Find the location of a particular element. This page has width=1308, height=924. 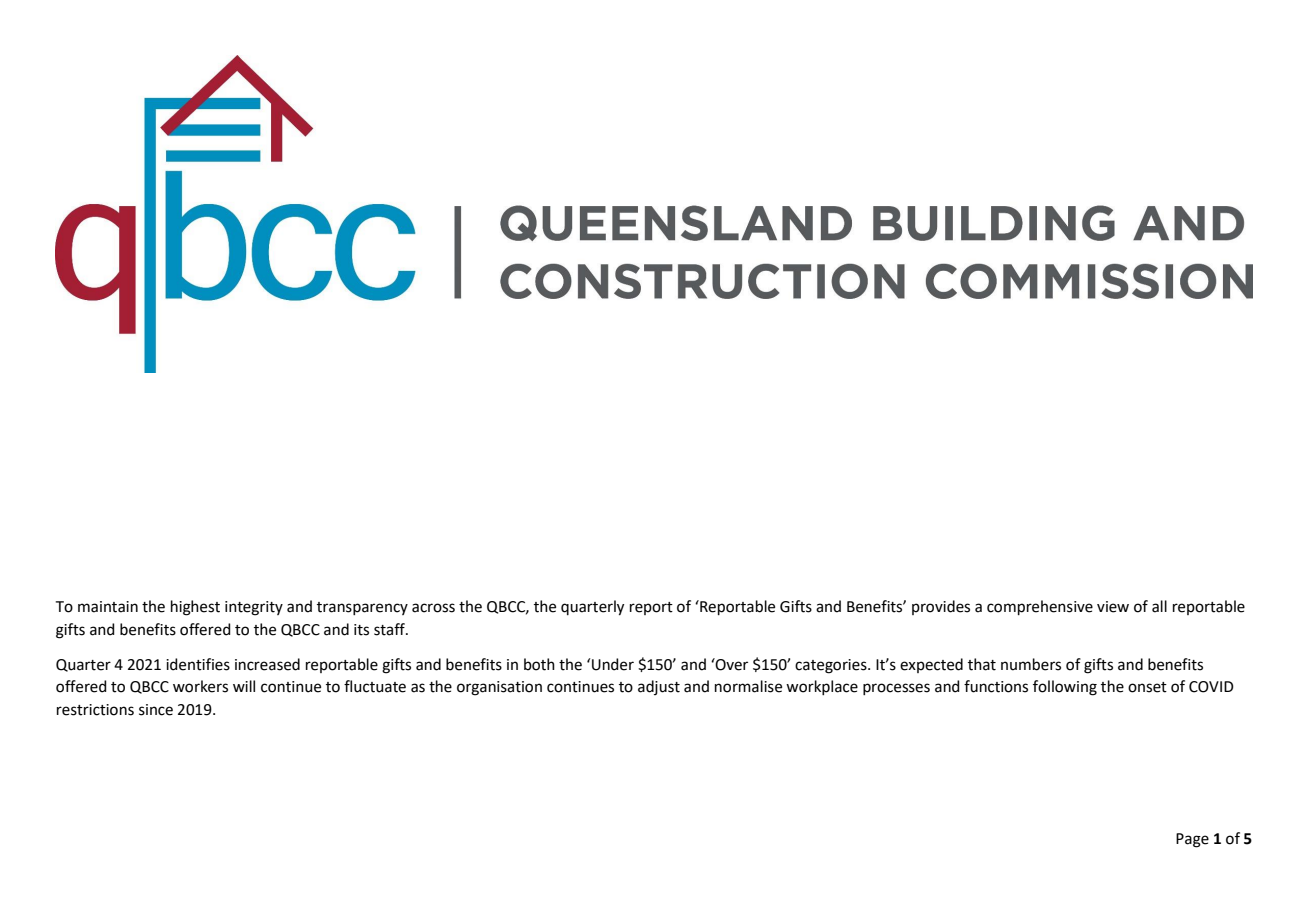

comprehensive is located at coordinates (1040, 607).
